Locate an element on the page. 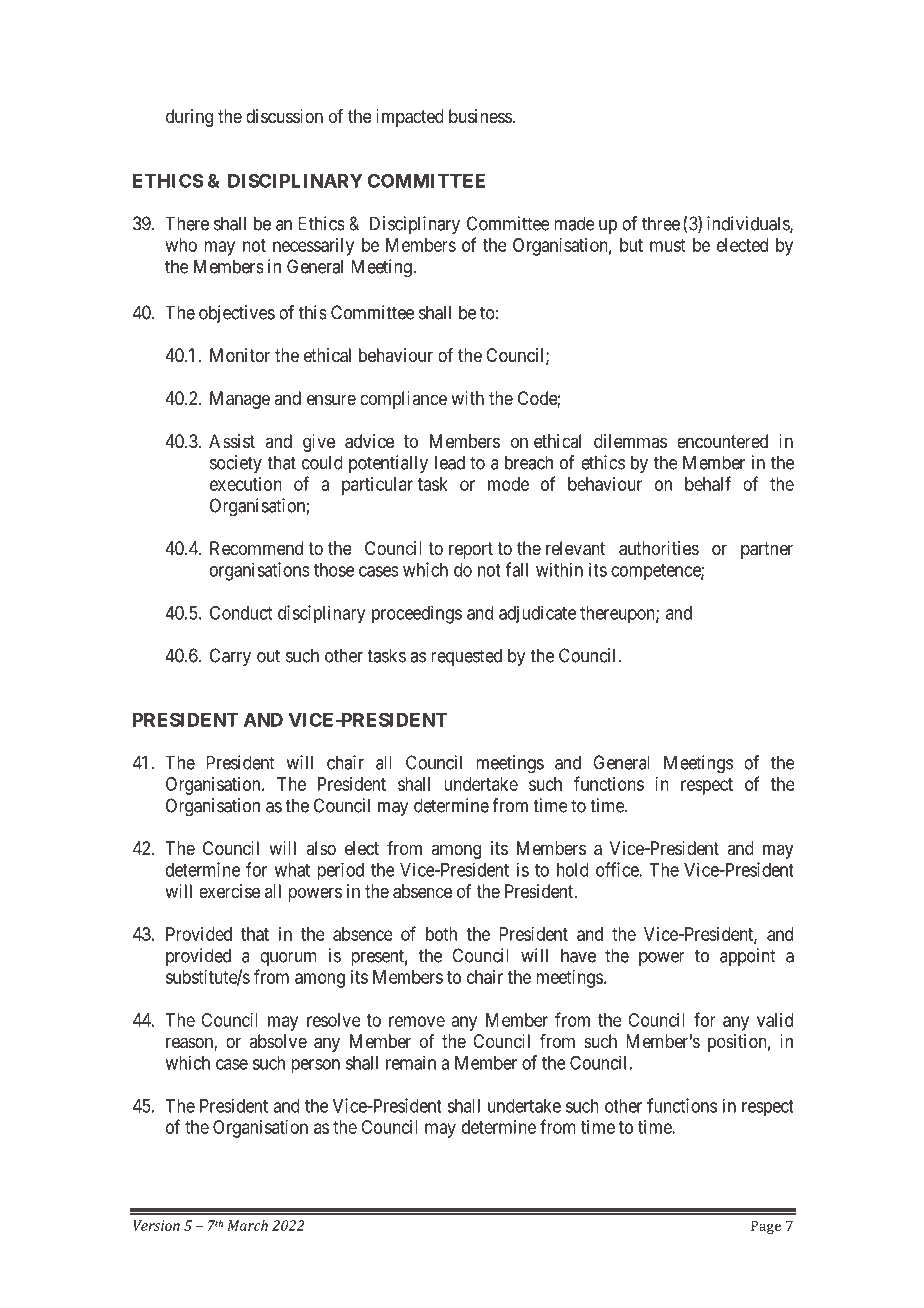 This document has height=1308, width=924. business is located at coordinates (480, 116).
